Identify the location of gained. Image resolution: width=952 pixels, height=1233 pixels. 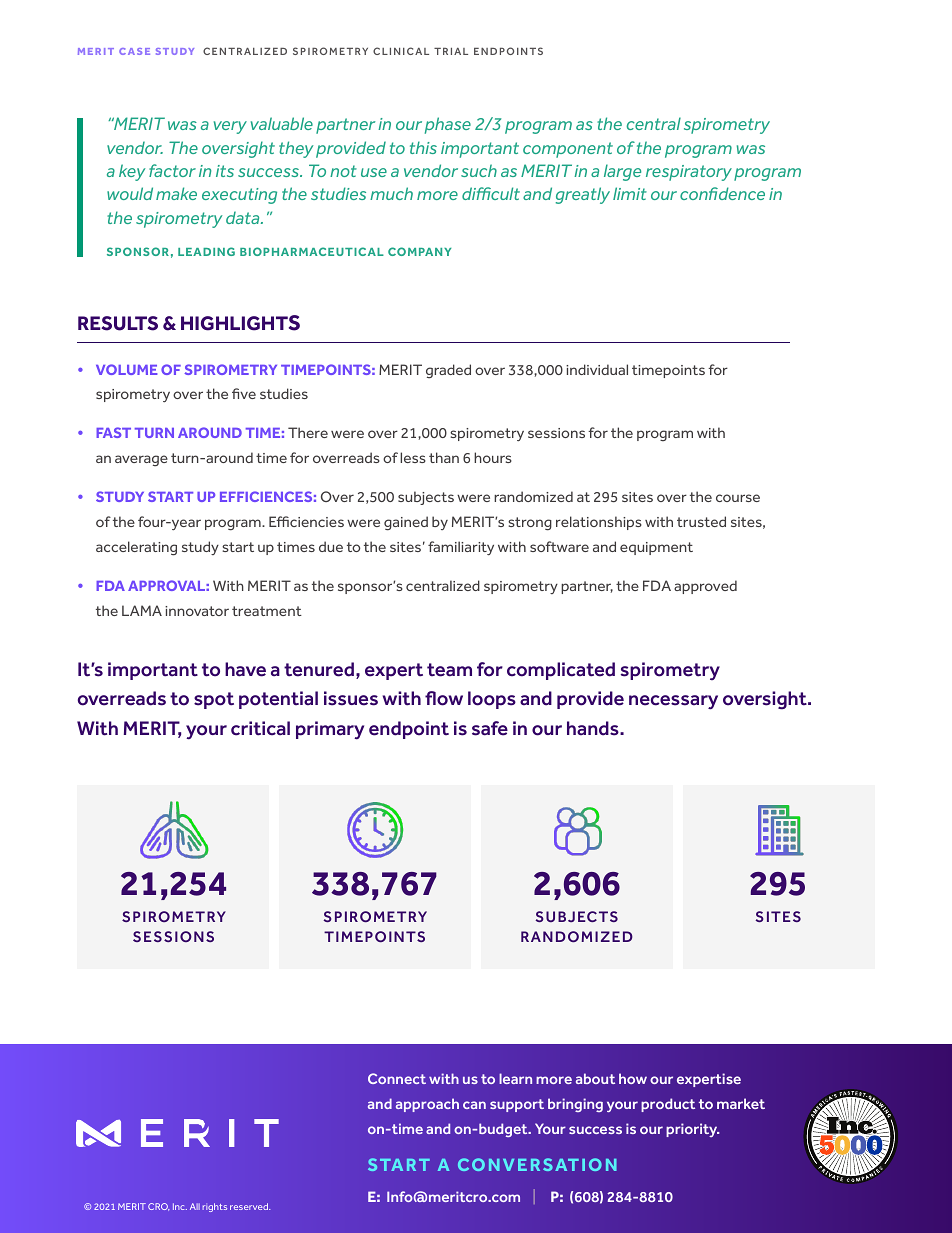
(406, 523).
